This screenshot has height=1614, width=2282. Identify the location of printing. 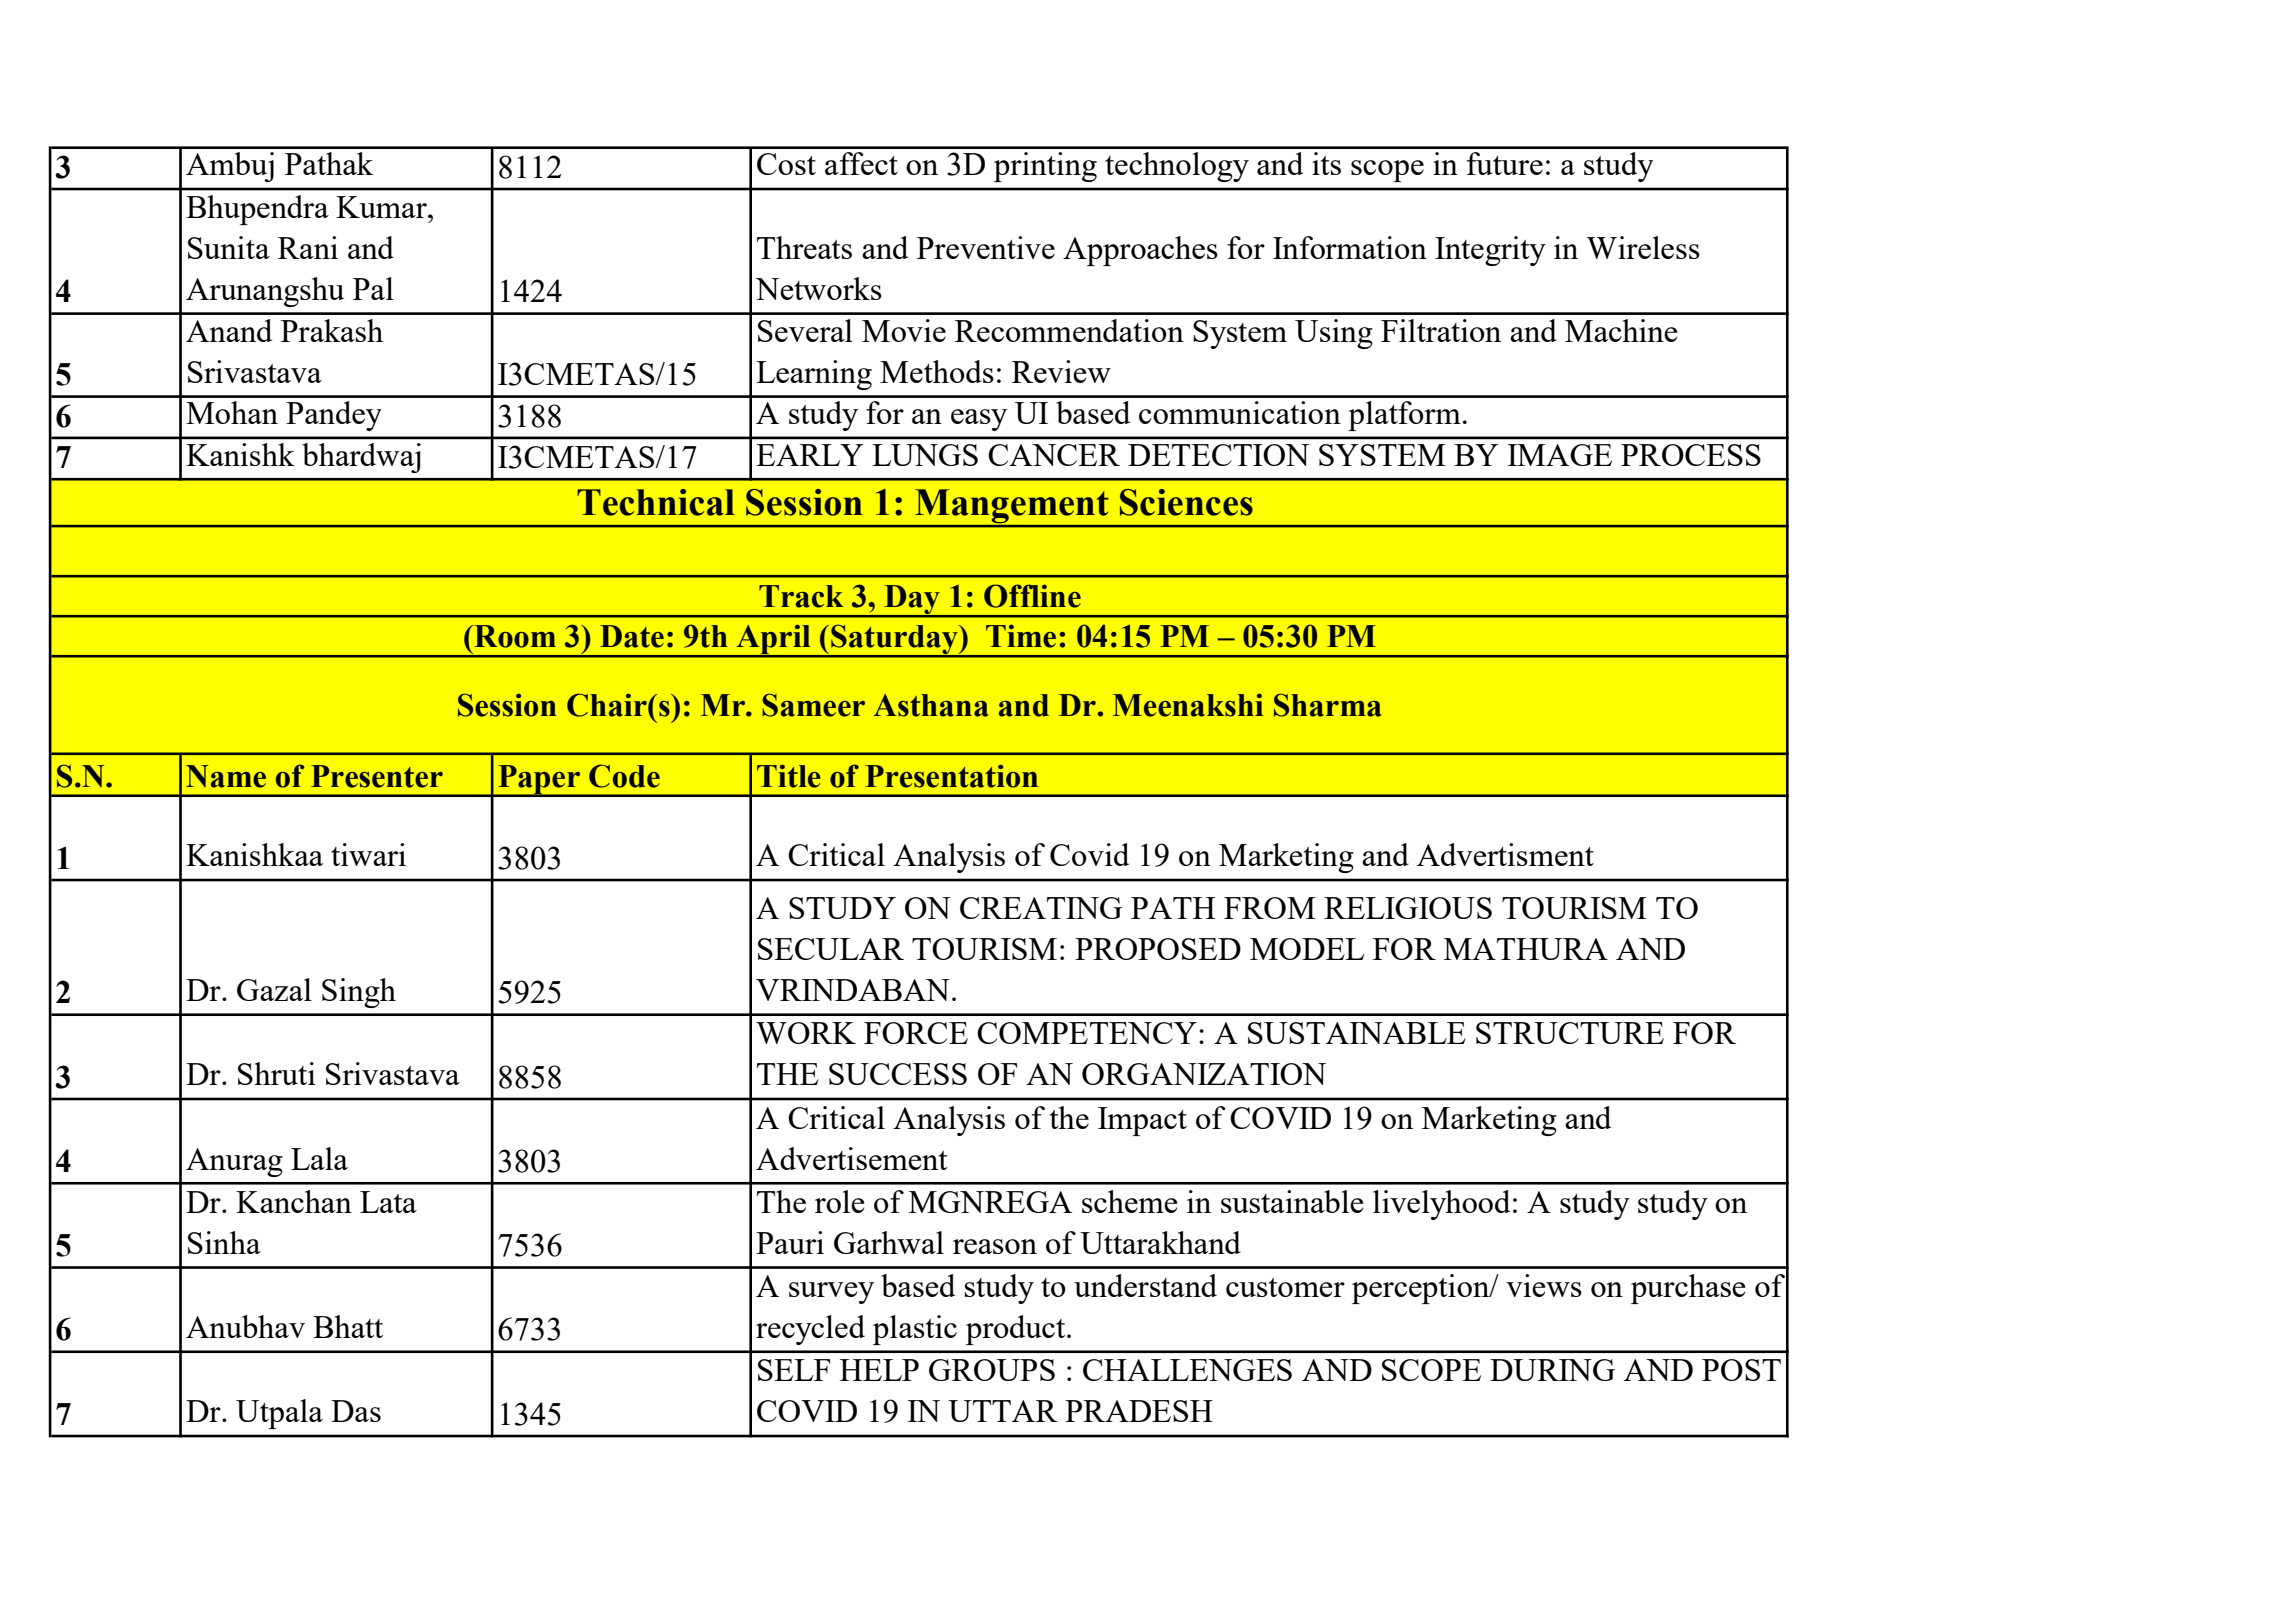
(1045, 167).
